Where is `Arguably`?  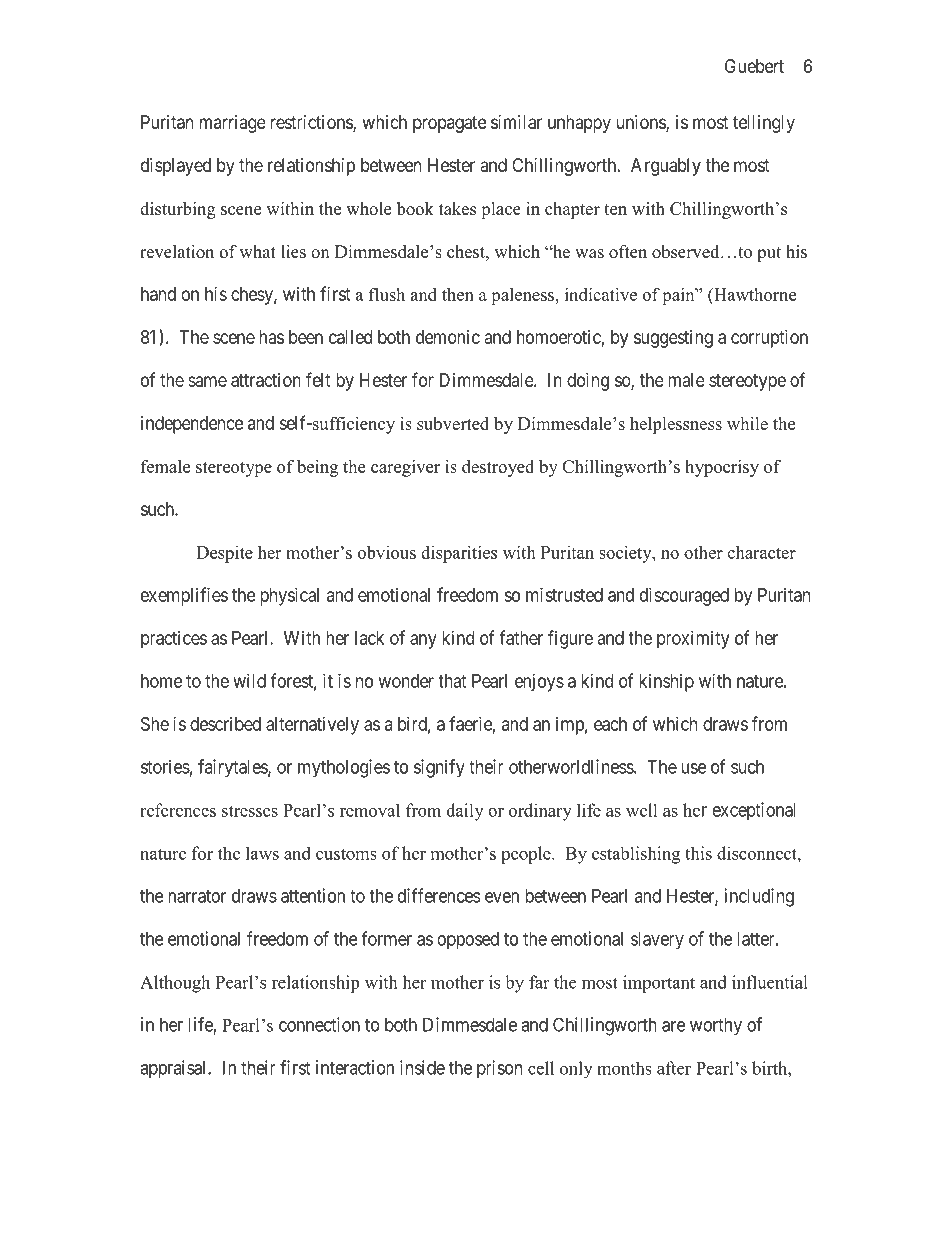 Arguably is located at coordinates (666, 167).
